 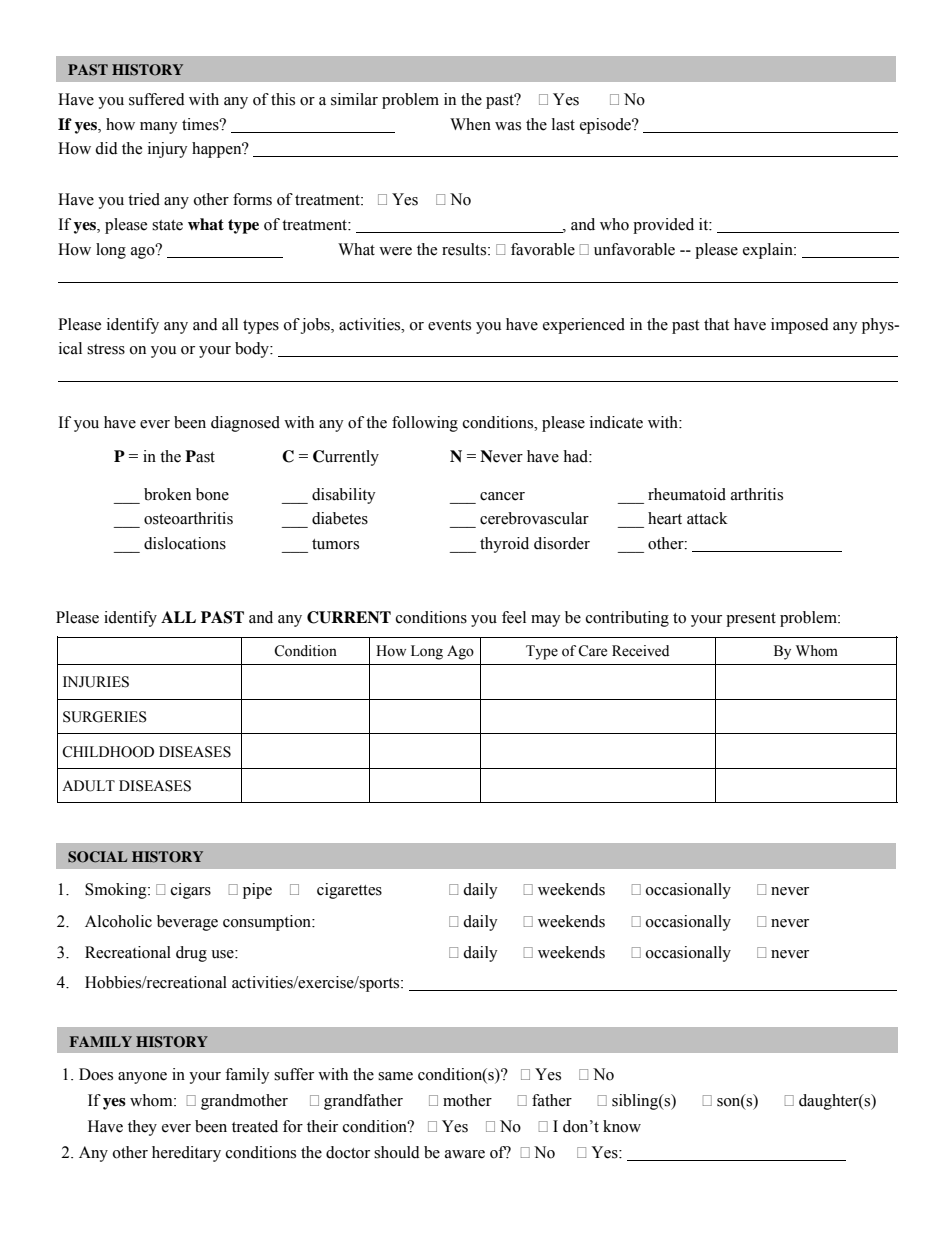 I want to click on many, so click(x=159, y=128).
